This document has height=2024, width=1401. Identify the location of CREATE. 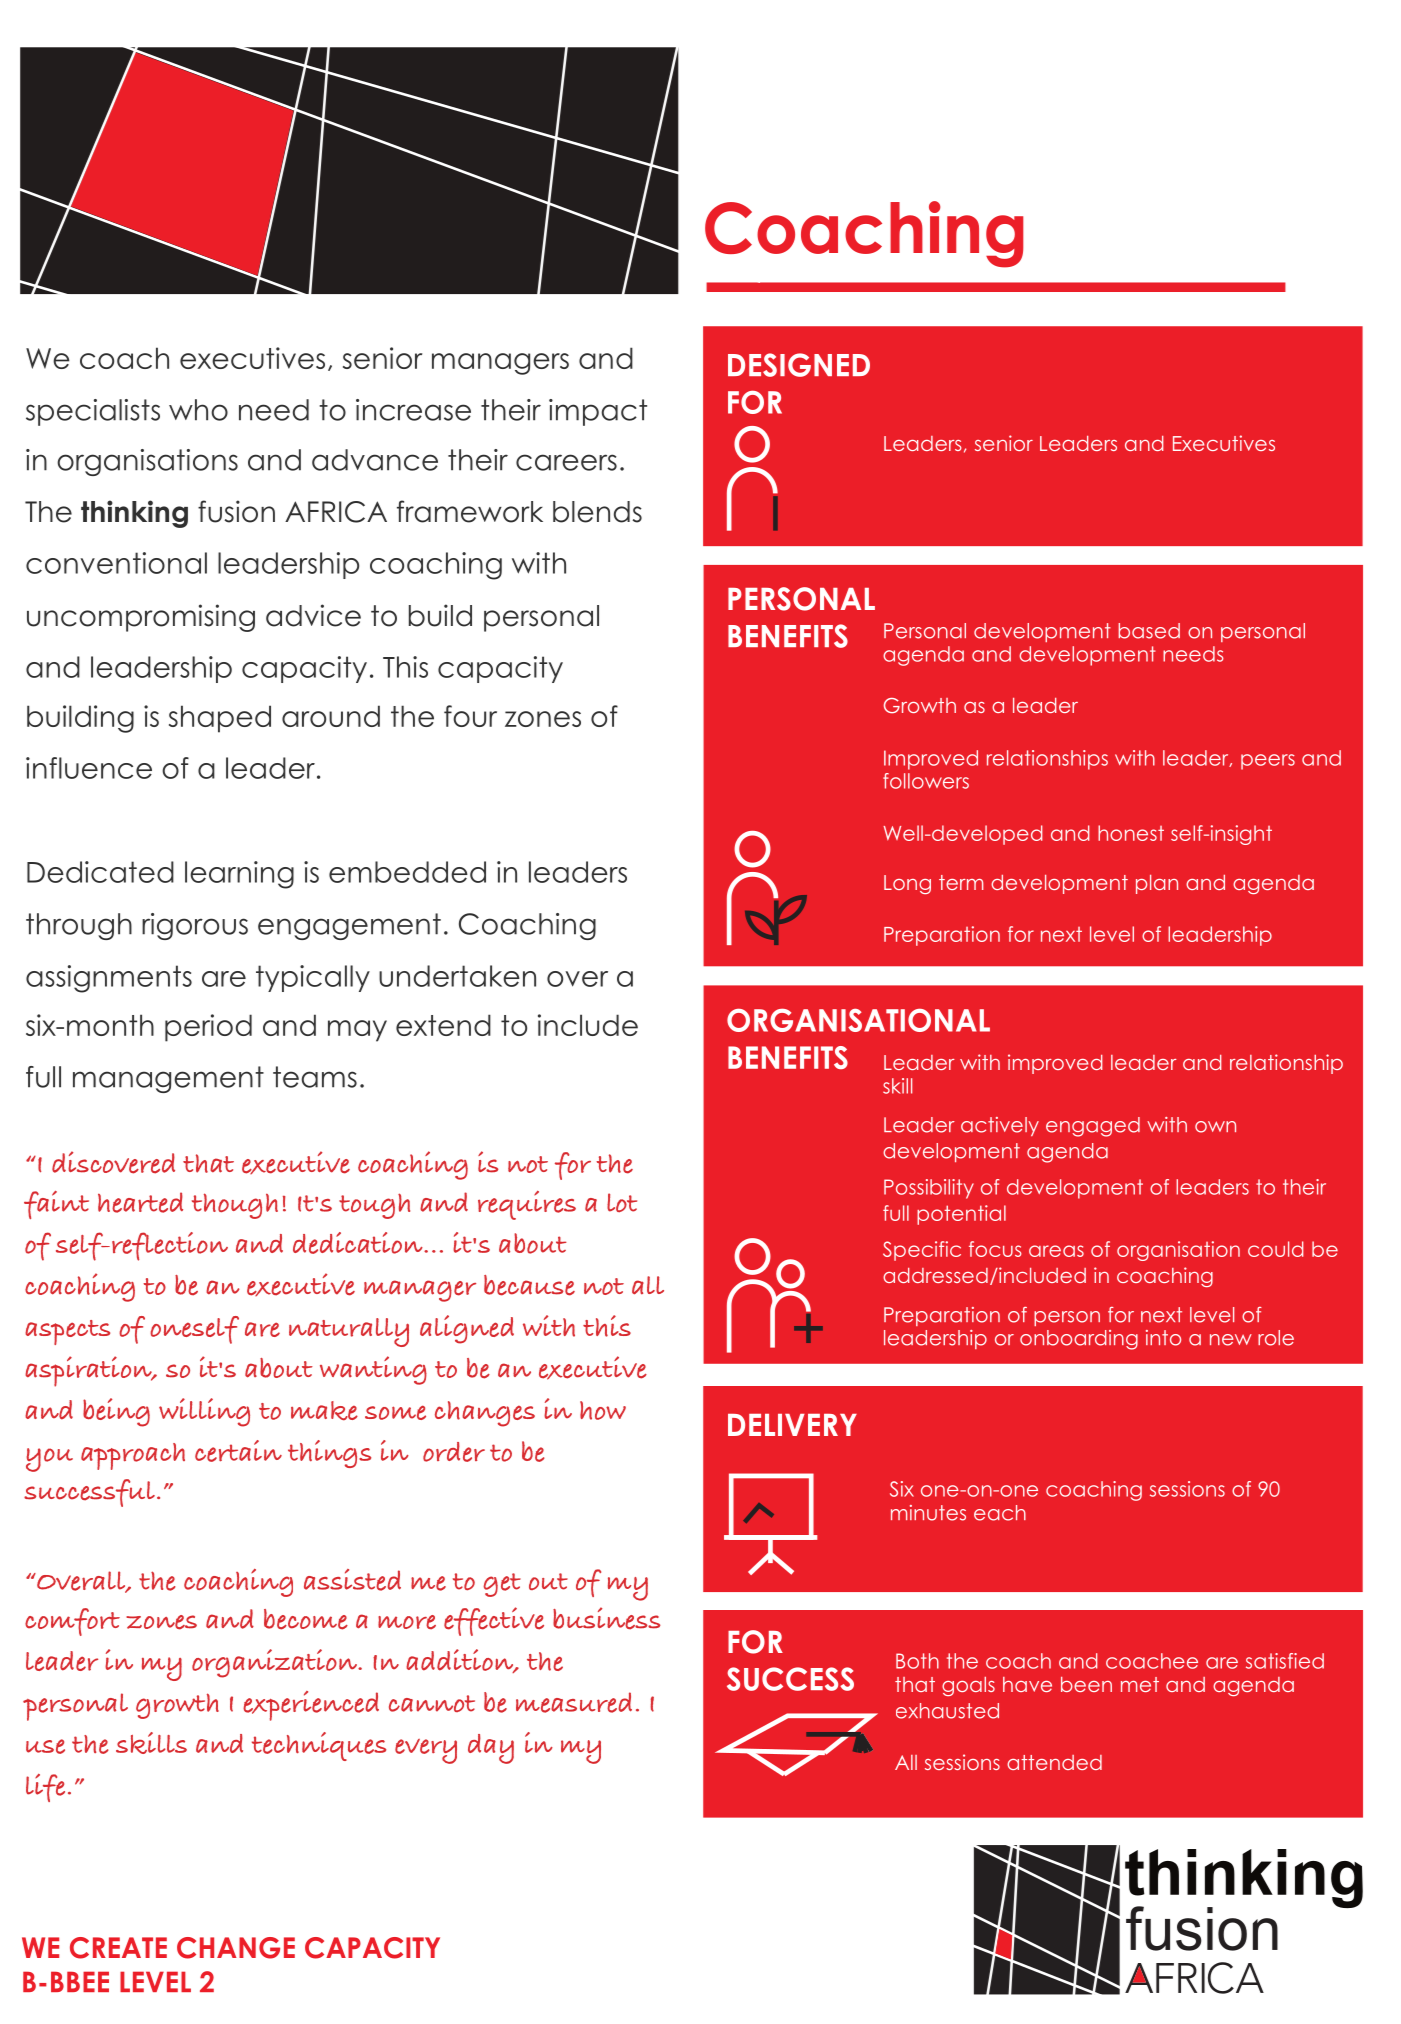
(118, 1948).
